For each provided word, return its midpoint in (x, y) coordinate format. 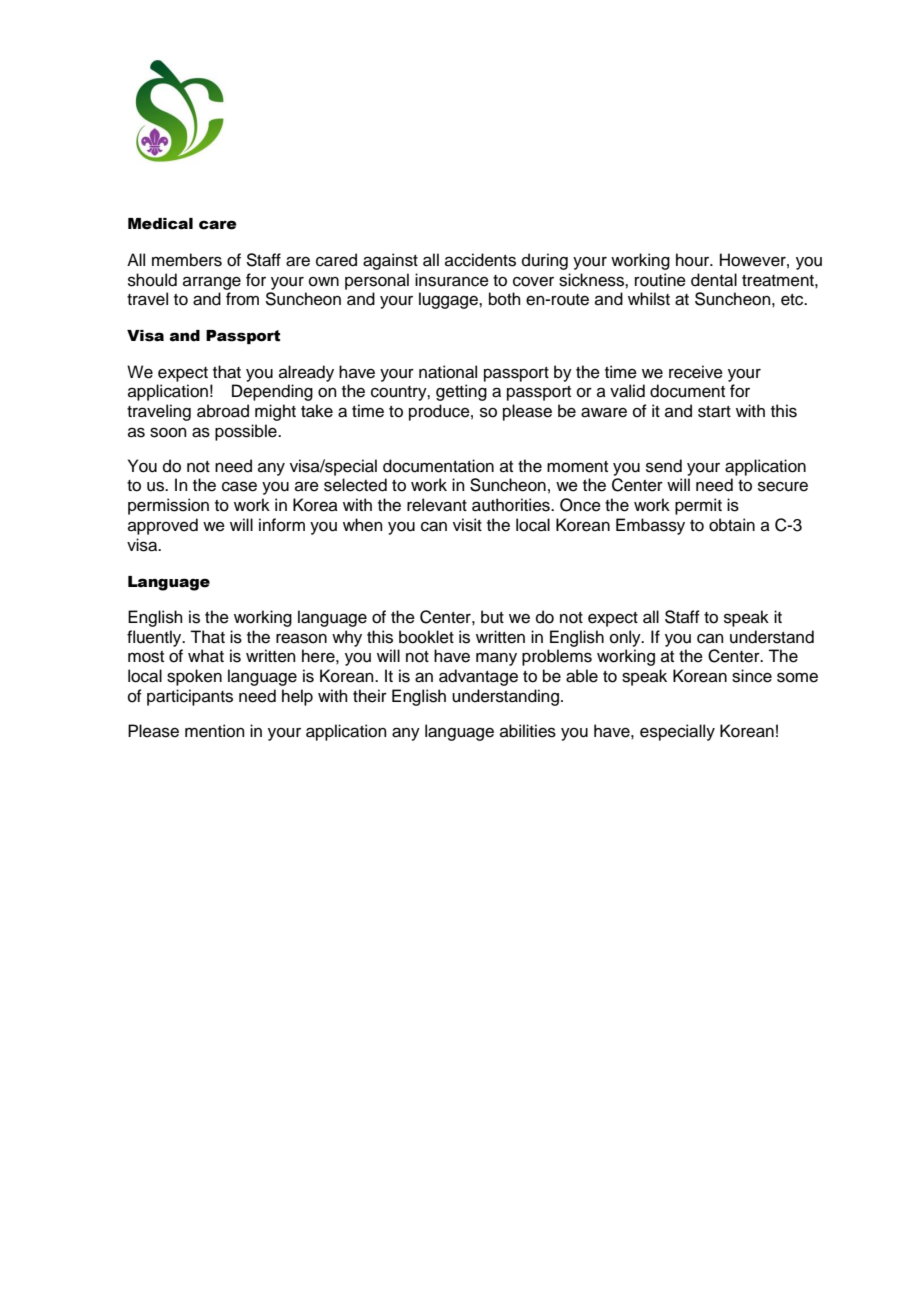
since (752, 676)
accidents (480, 260)
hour (694, 260)
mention (215, 731)
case (239, 486)
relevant (437, 505)
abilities (528, 731)
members (187, 260)
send (664, 466)
